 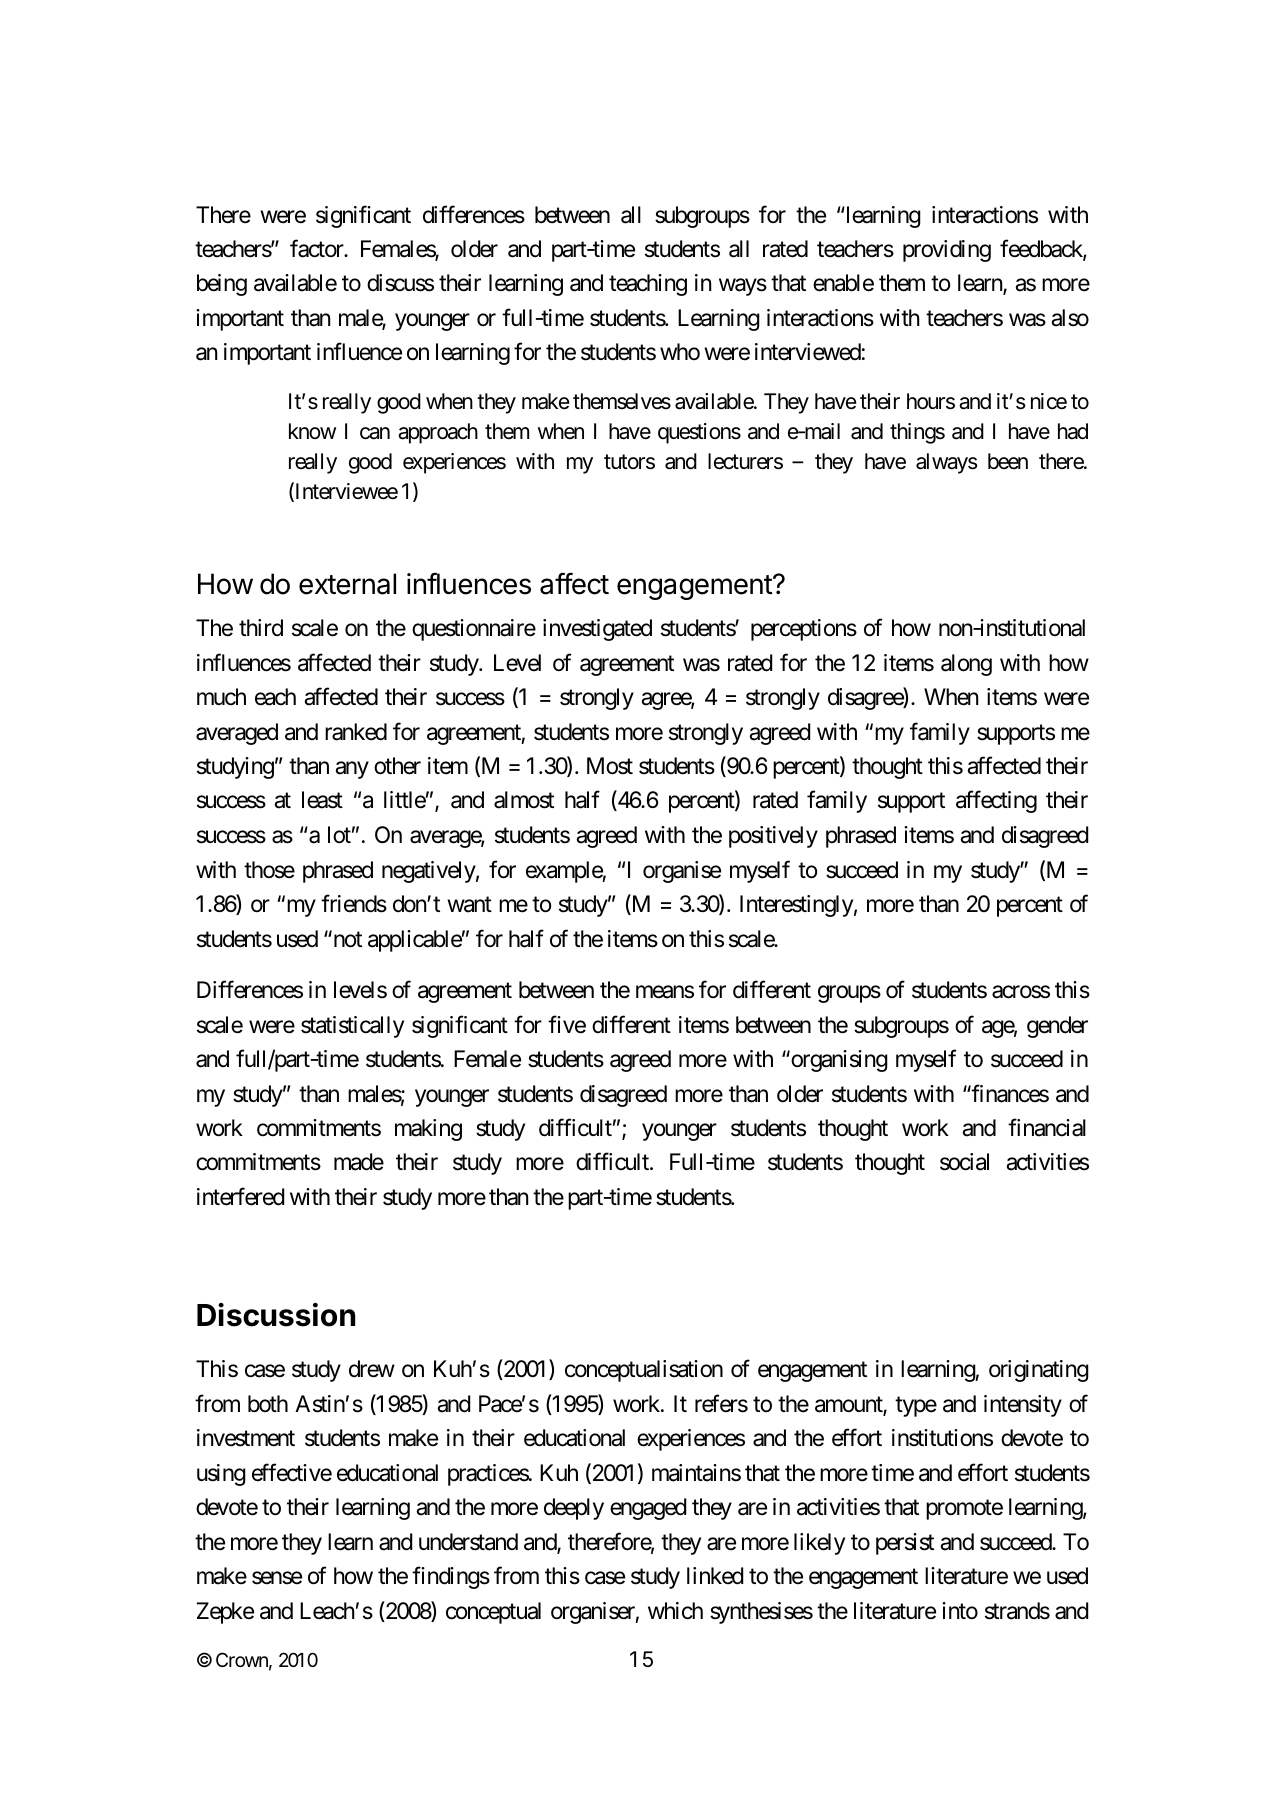 What do you see at coordinates (966, 665) in the image?
I see `along` at bounding box center [966, 665].
